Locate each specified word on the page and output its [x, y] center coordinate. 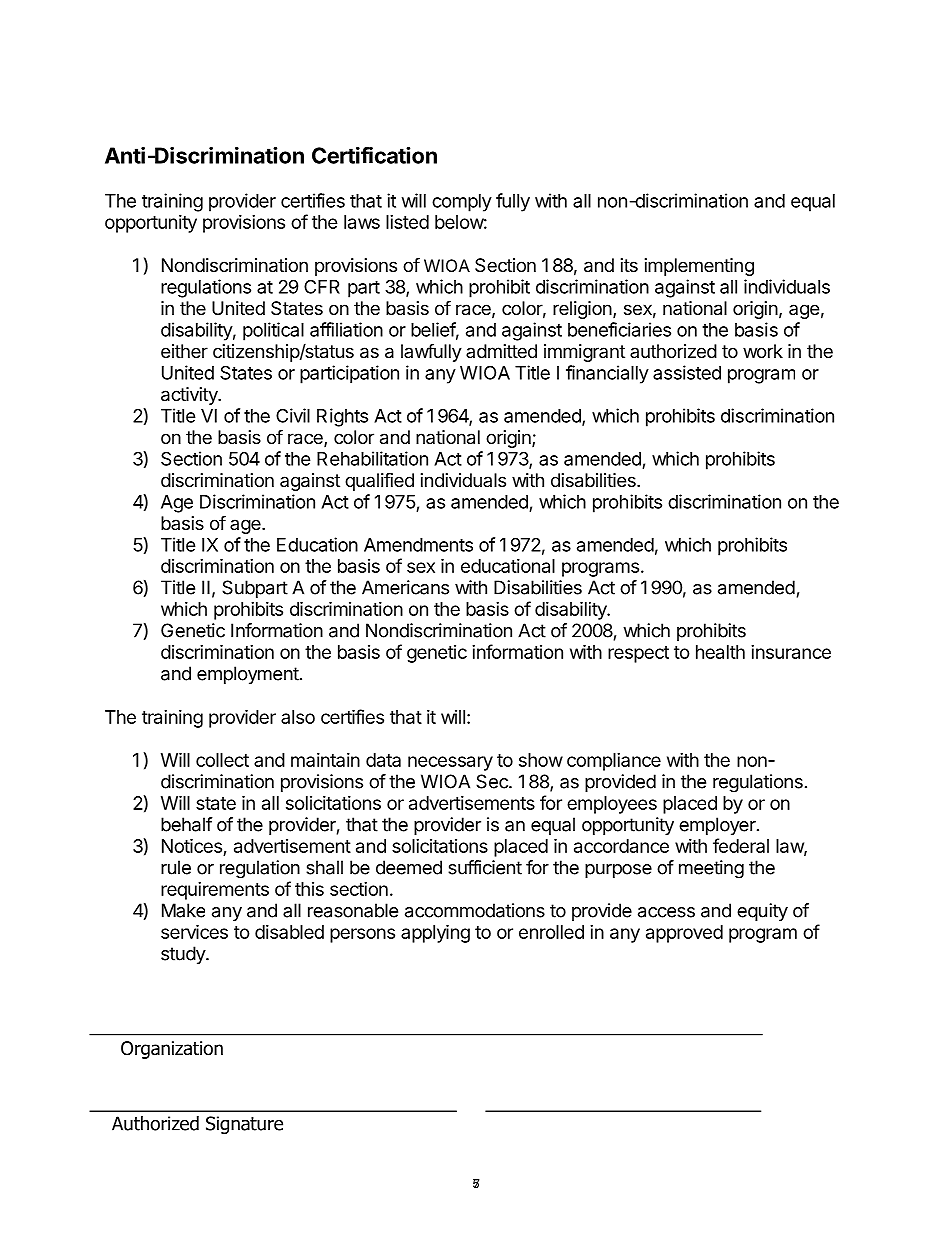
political [273, 331]
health [720, 652]
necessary [450, 763]
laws [362, 222]
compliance [614, 762]
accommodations [475, 910]
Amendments [418, 545]
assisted [687, 372]
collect [222, 760]
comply [462, 203]
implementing [699, 267]
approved [684, 934]
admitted [501, 351]
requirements [215, 891]
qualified [379, 481]
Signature [244, 1125]
